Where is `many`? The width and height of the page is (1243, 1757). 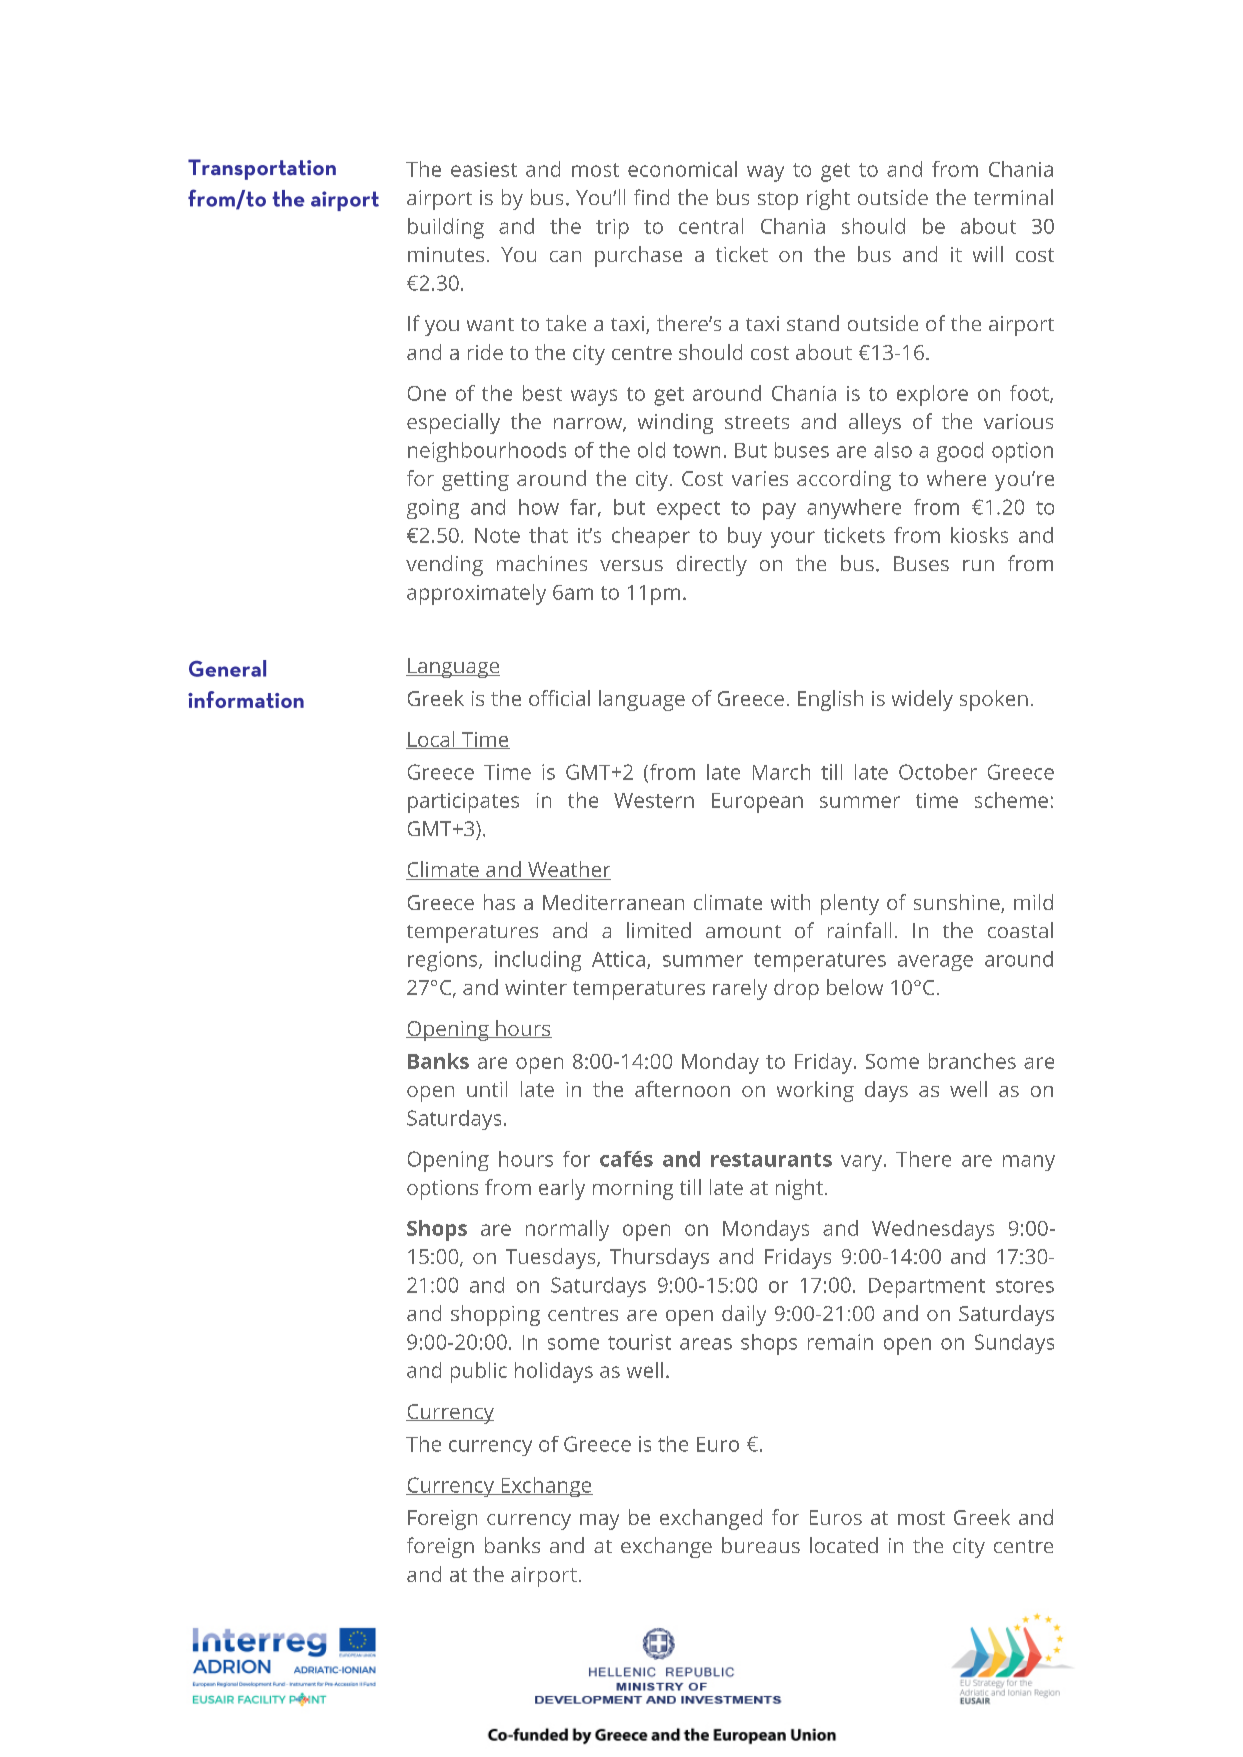
many is located at coordinates (1029, 1163).
